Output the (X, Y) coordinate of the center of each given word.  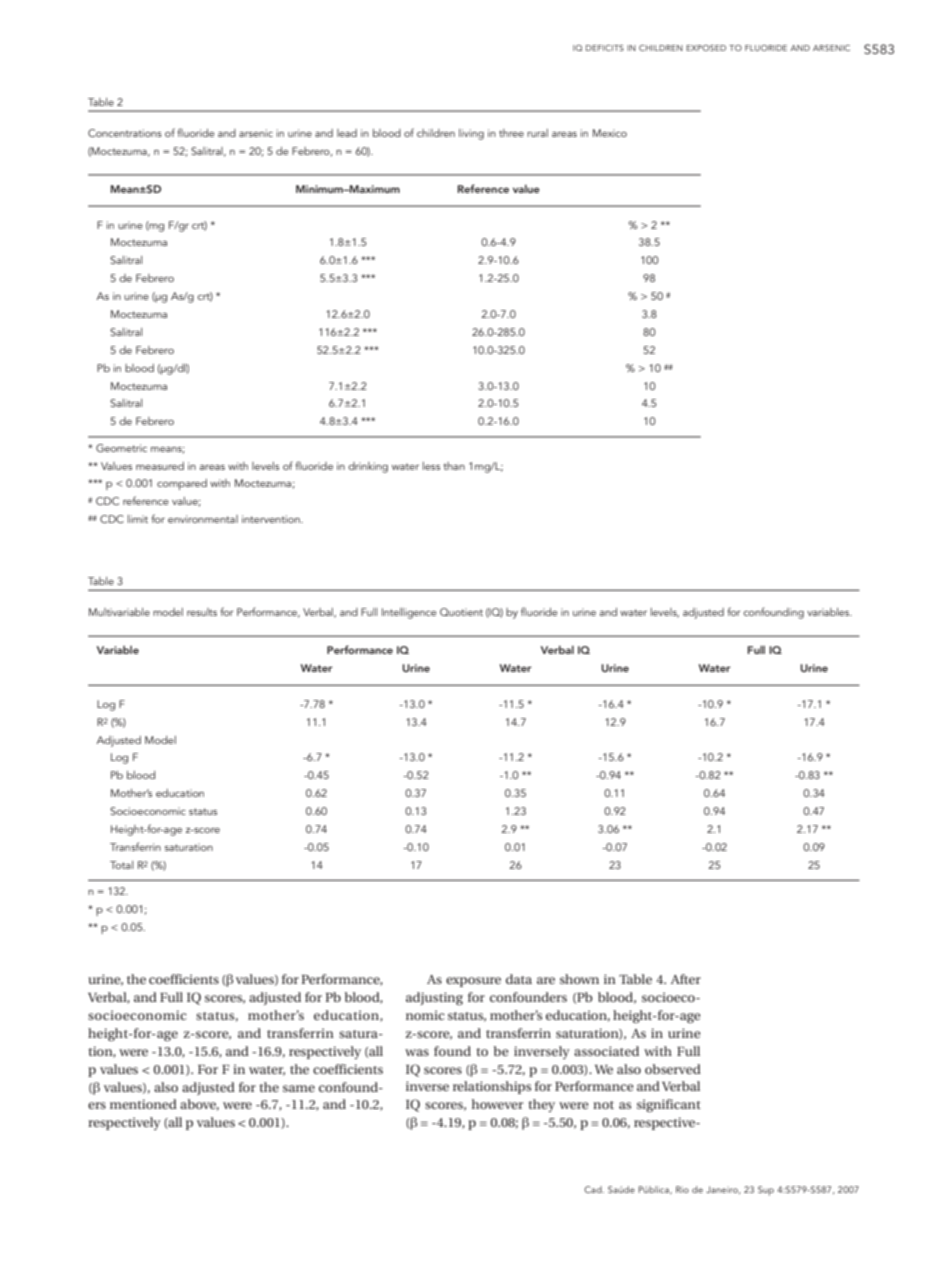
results (202, 612)
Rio (682, 1189)
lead (347, 133)
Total (121, 865)
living (471, 134)
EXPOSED (706, 48)
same (299, 1088)
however (497, 1104)
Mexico (610, 133)
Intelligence (409, 613)
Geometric (121, 448)
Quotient (461, 612)
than (454, 466)
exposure (473, 982)
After (686, 979)
